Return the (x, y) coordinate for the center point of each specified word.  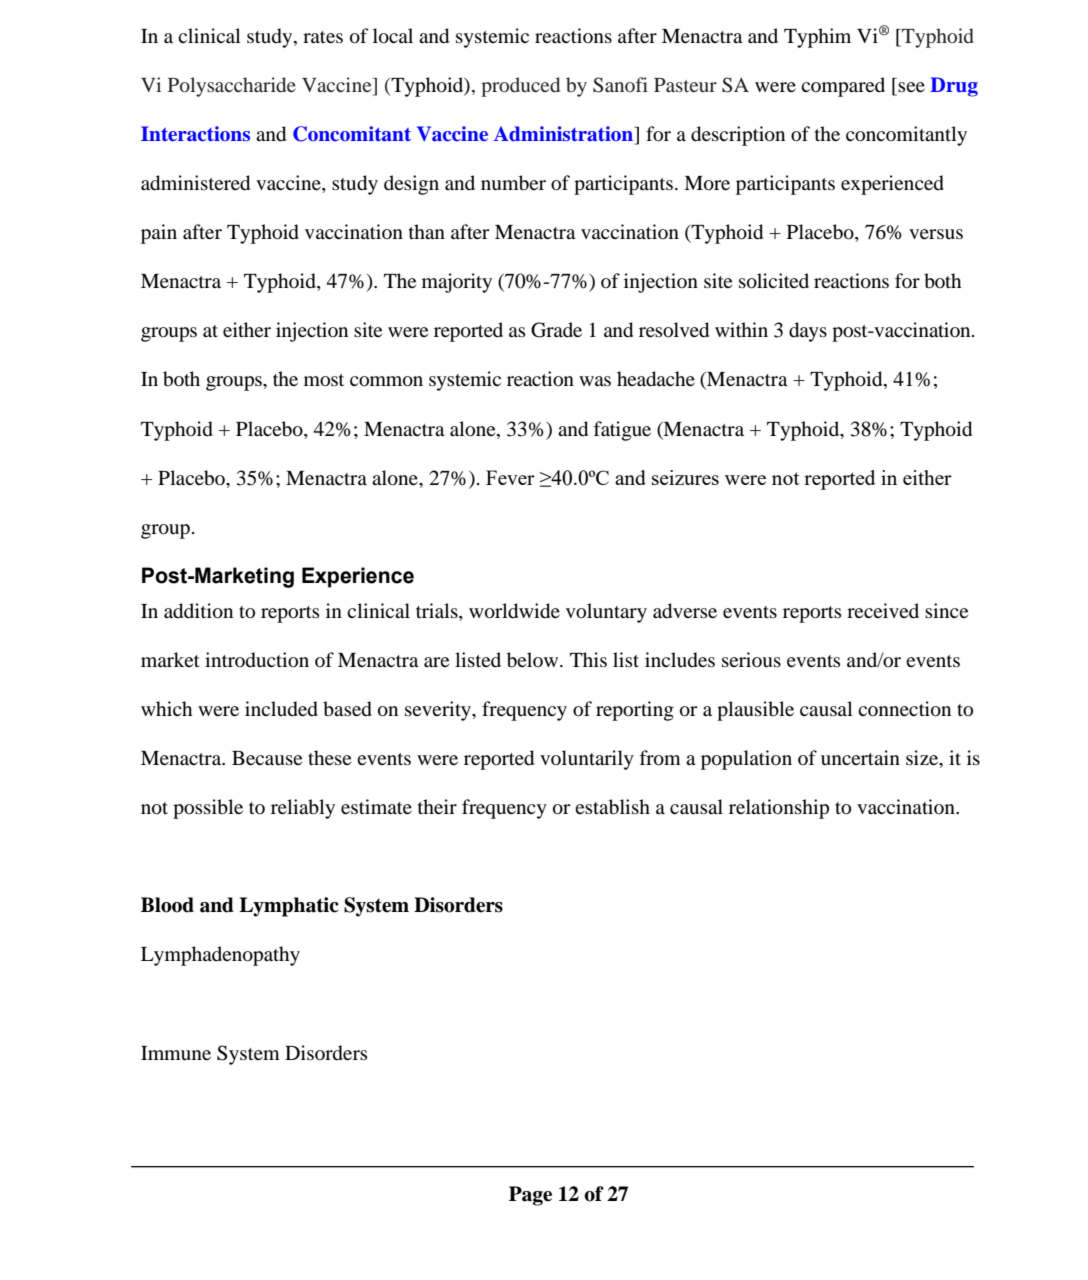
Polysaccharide (232, 87)
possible (208, 809)
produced (520, 87)
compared (843, 87)
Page (530, 1196)
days (808, 332)
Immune (176, 1053)
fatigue (622, 431)
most (324, 380)
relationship (779, 809)
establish (612, 807)
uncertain (860, 757)
